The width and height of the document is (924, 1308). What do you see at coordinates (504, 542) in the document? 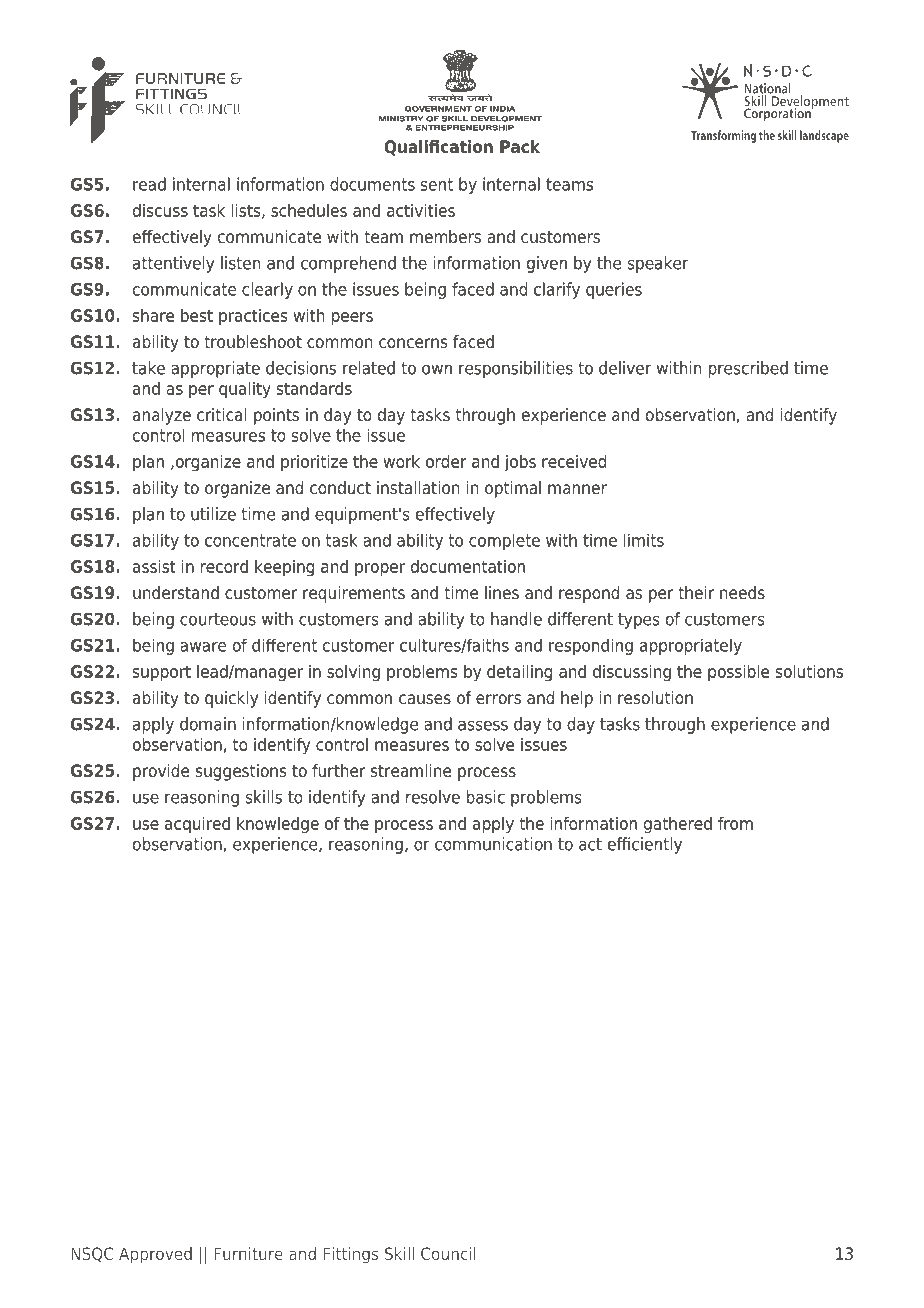
I see `complete` at bounding box center [504, 542].
